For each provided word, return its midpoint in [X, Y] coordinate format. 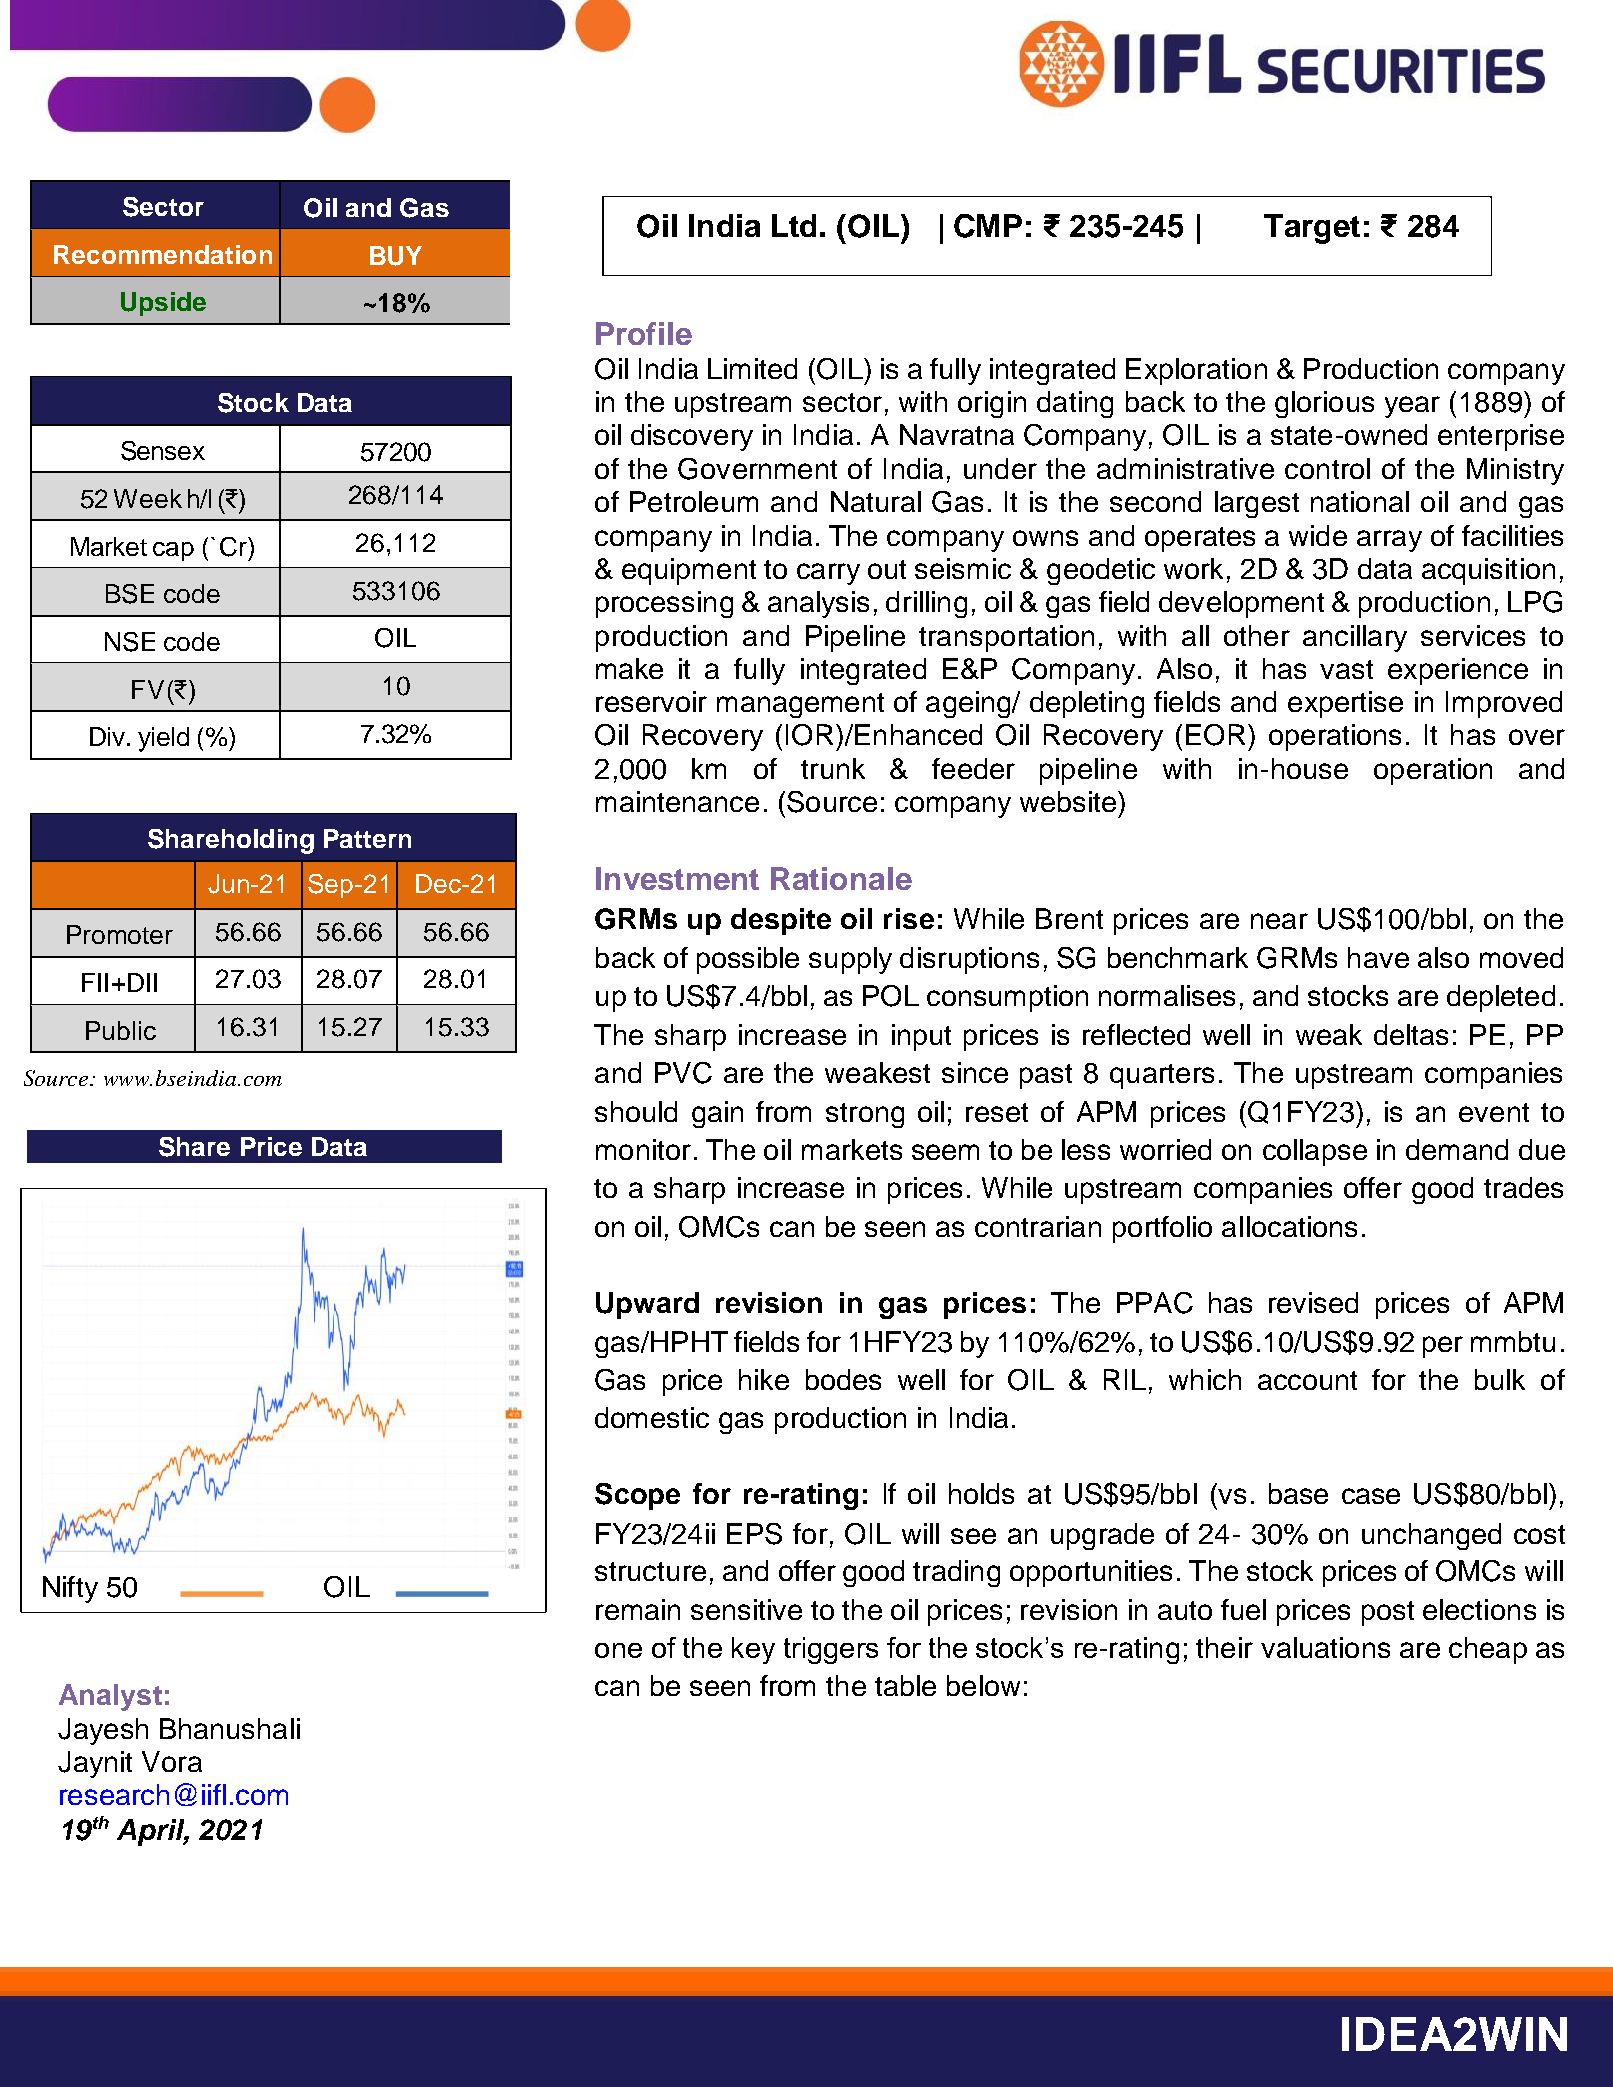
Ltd [794, 225]
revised [1313, 1302]
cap [173, 551]
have [1378, 957]
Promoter [120, 934]
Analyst [110, 1697]
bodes [843, 1379]
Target [1312, 229]
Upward [647, 1305]
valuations [1325, 1647]
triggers [831, 1650]
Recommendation [163, 254]
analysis [818, 604]
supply [850, 960]
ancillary [1355, 638]
